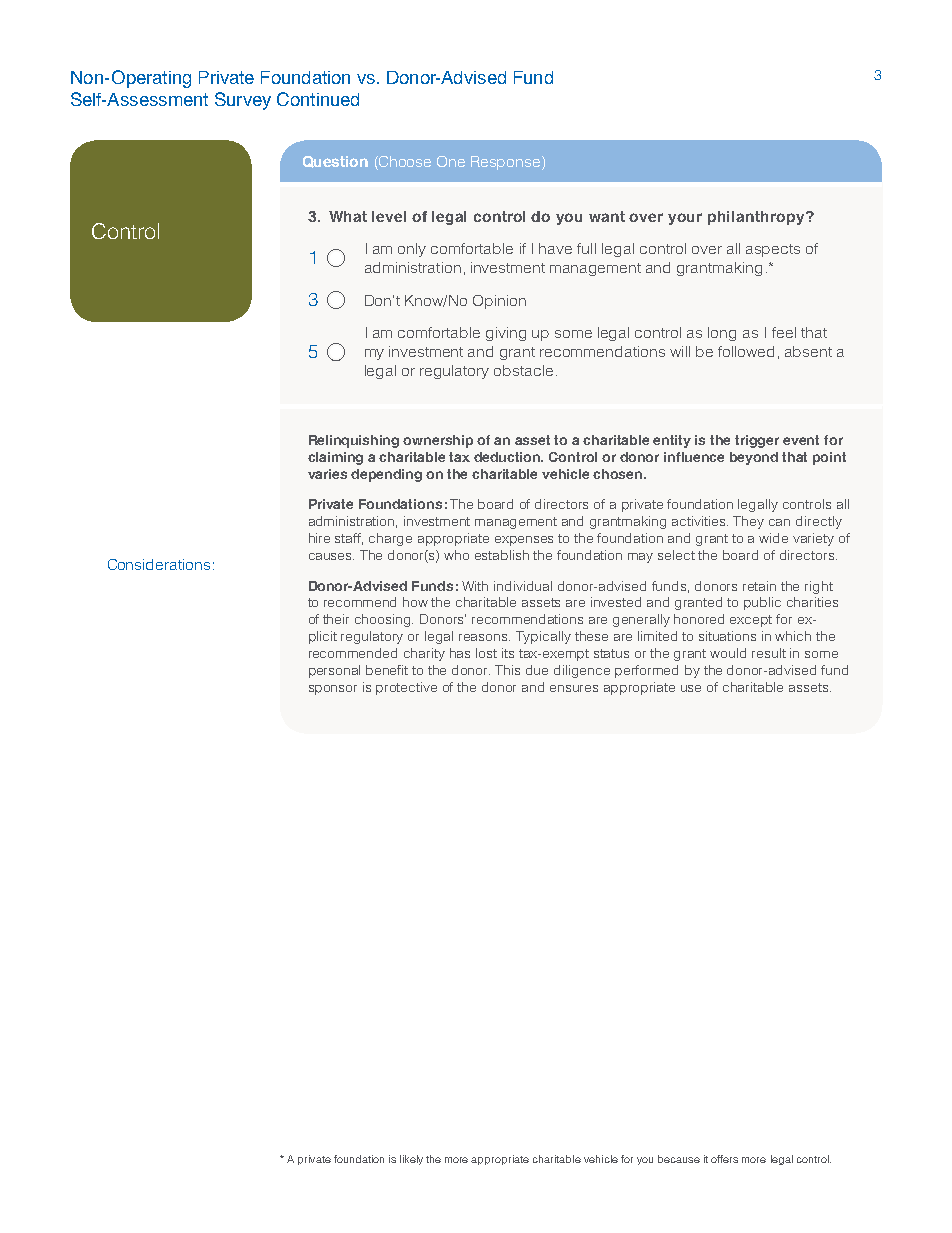 The width and height of the document is (952, 1233). What do you see at coordinates (724, 1159) in the document?
I see `offers` at bounding box center [724, 1159].
